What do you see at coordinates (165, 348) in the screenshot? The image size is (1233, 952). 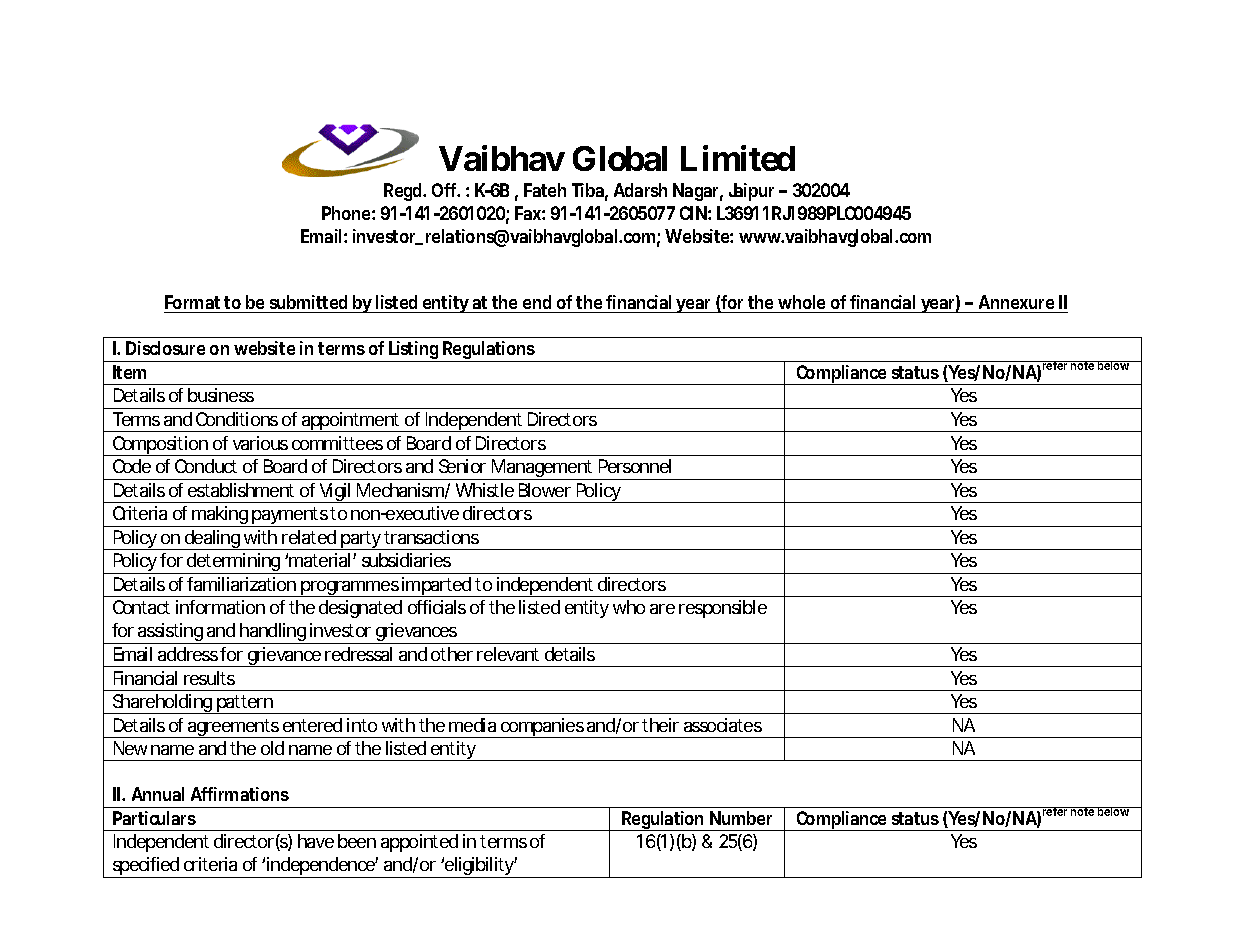 I see `Disclosure` at bounding box center [165, 348].
